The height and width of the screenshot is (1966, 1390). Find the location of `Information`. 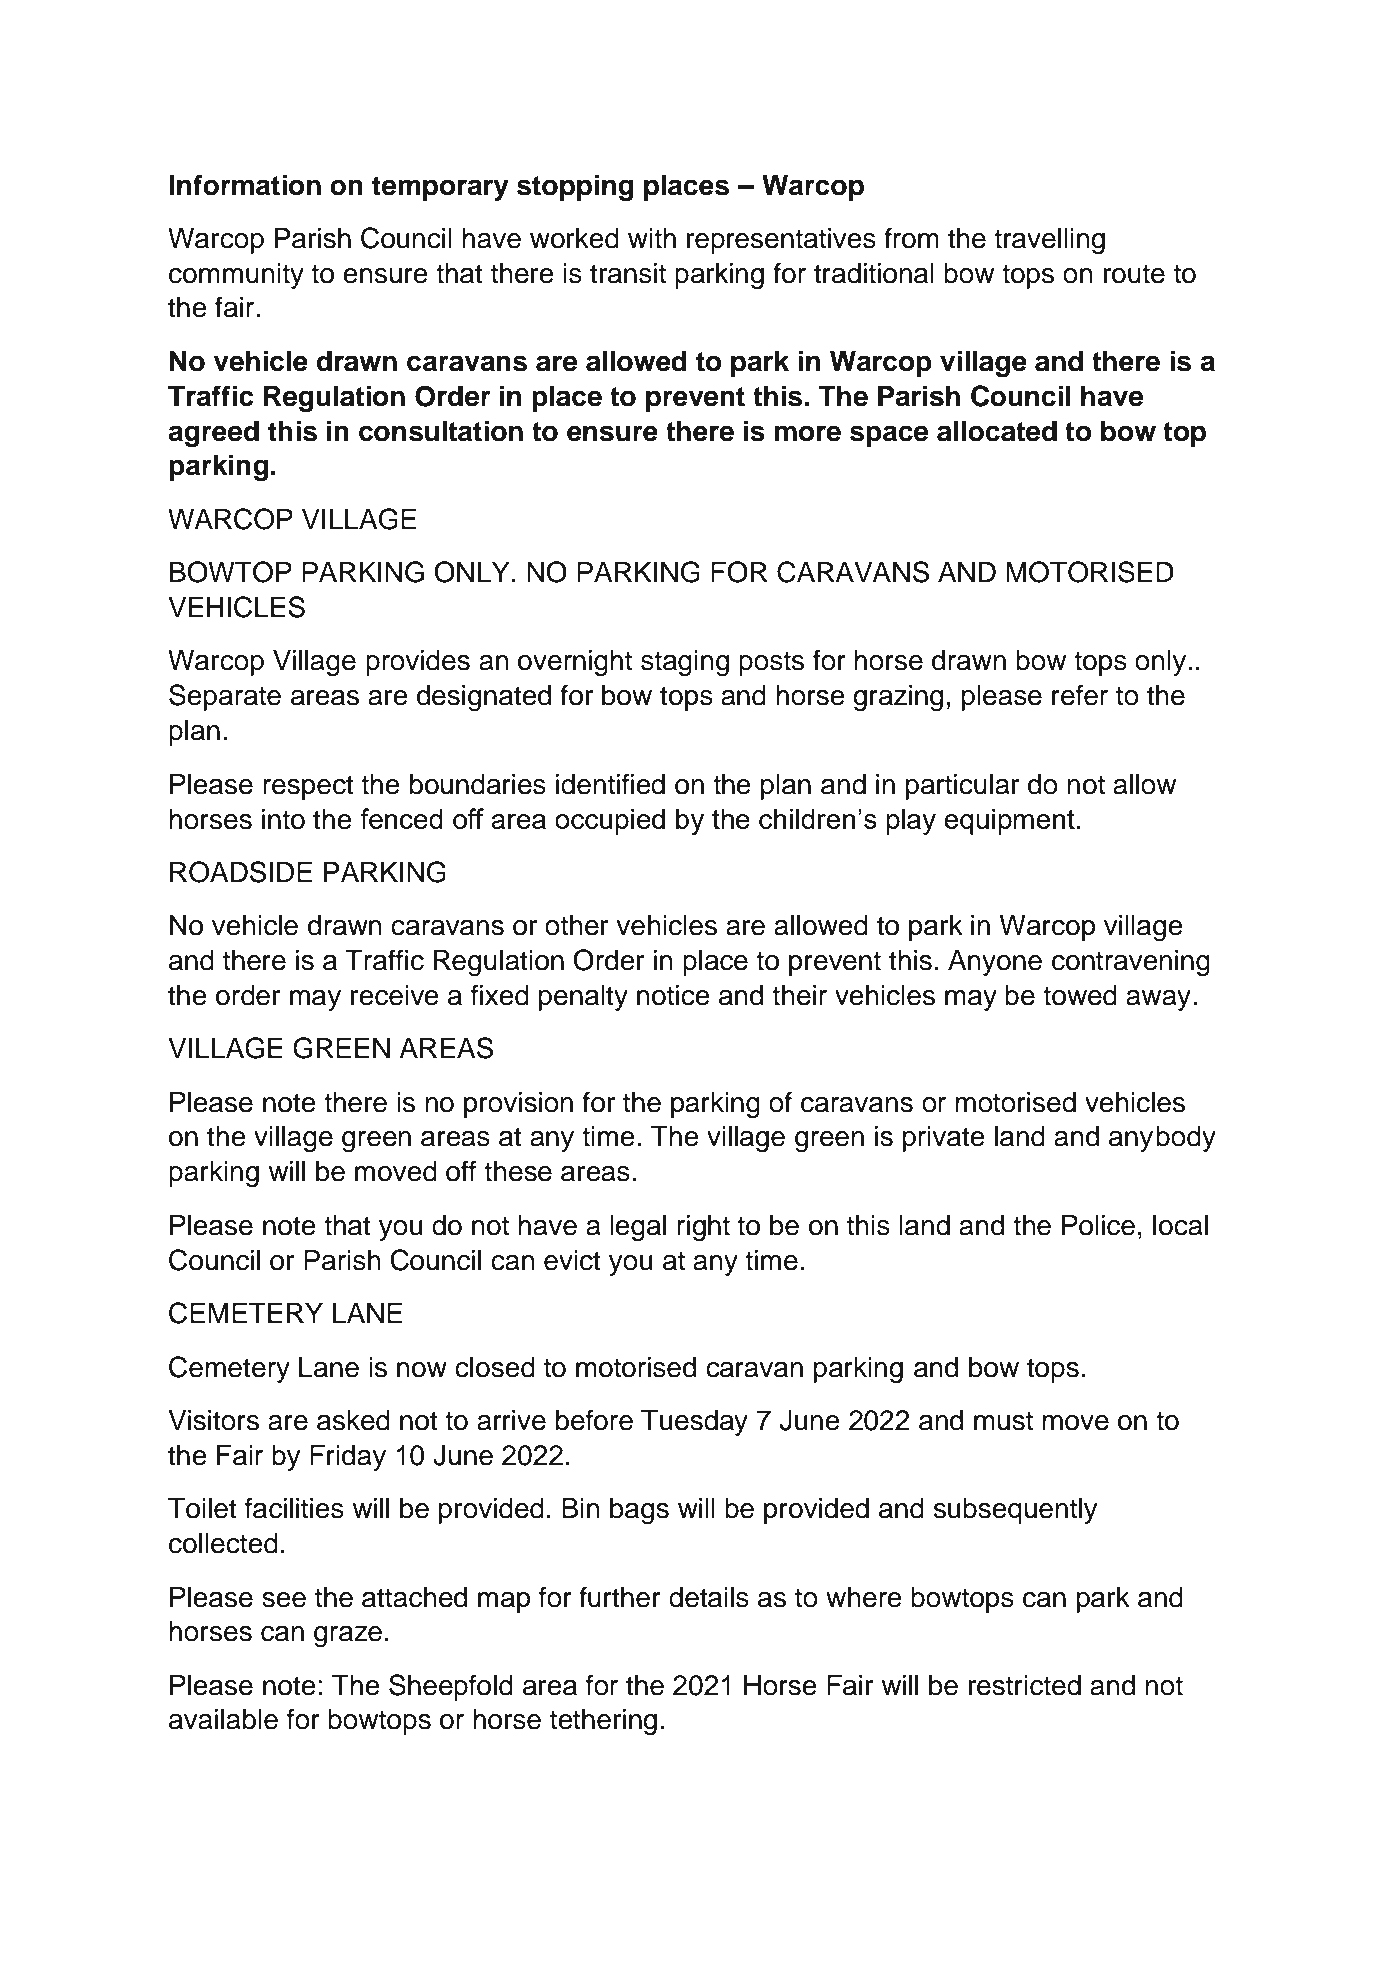

Information is located at coordinates (245, 185).
